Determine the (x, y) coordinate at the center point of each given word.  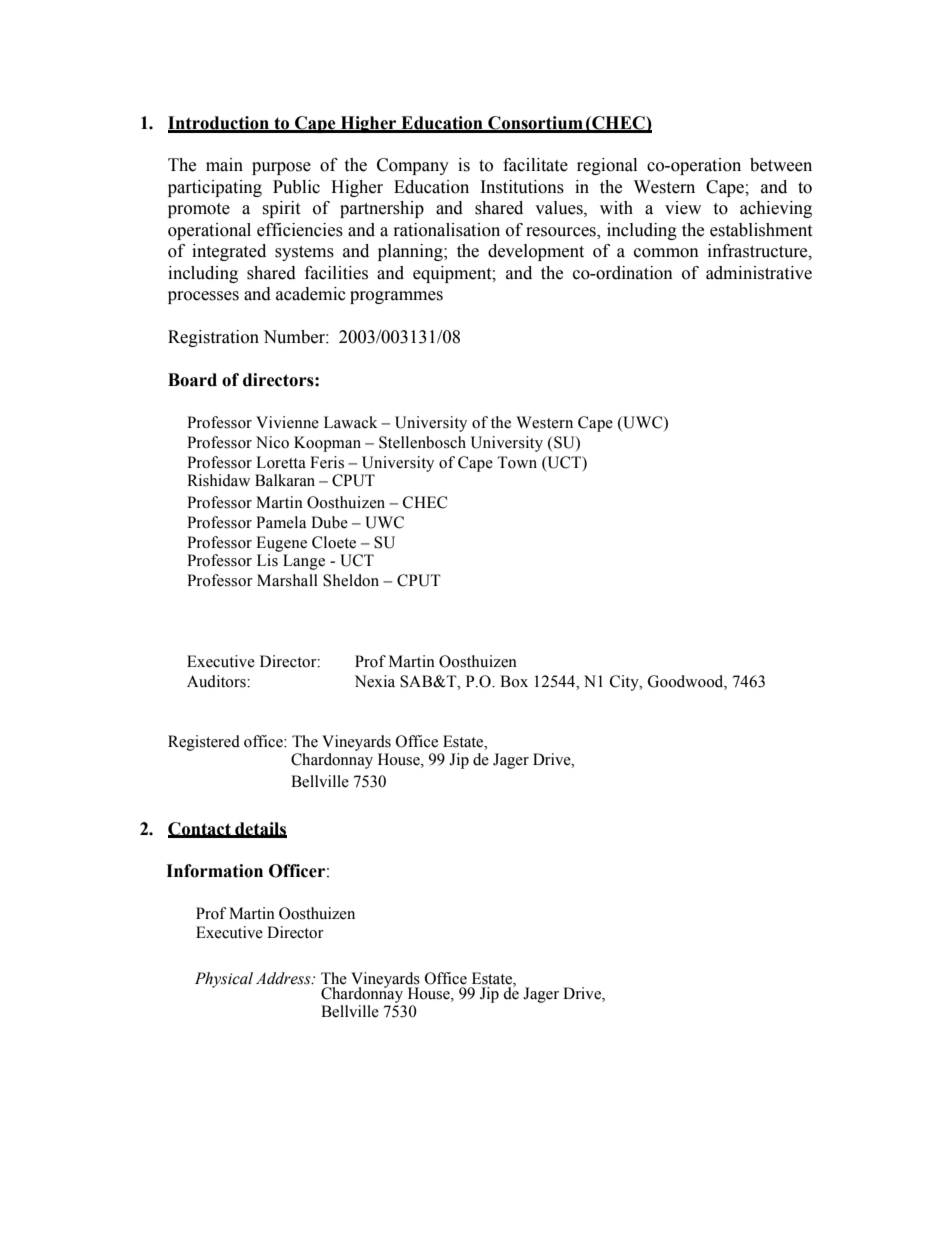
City (625, 683)
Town (517, 462)
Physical (224, 980)
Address (284, 978)
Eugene (281, 544)
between (781, 165)
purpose (281, 168)
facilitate (535, 165)
